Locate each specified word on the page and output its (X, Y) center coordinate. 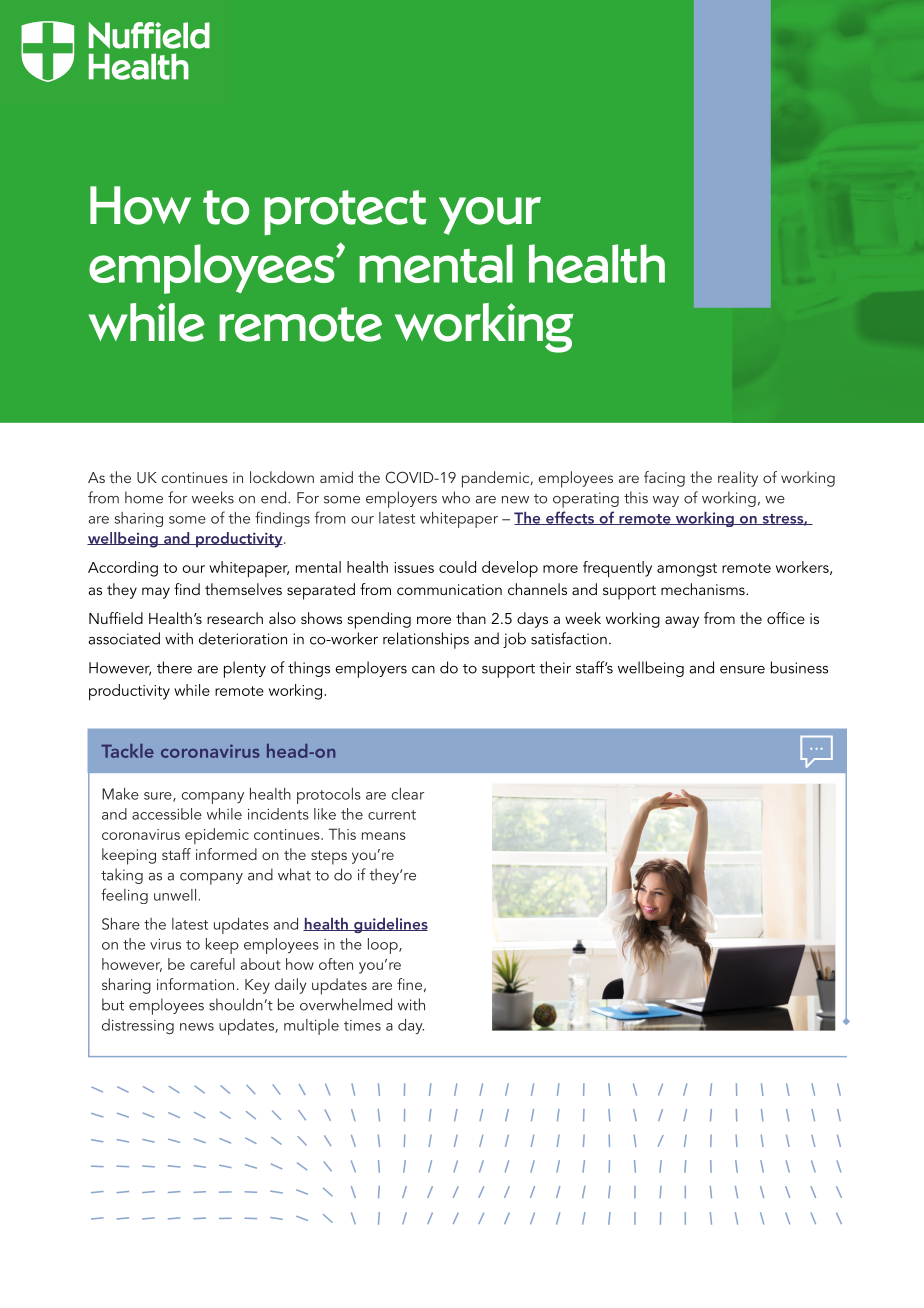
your (490, 216)
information (195, 984)
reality (738, 479)
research (235, 618)
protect (345, 212)
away (682, 622)
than (471, 618)
